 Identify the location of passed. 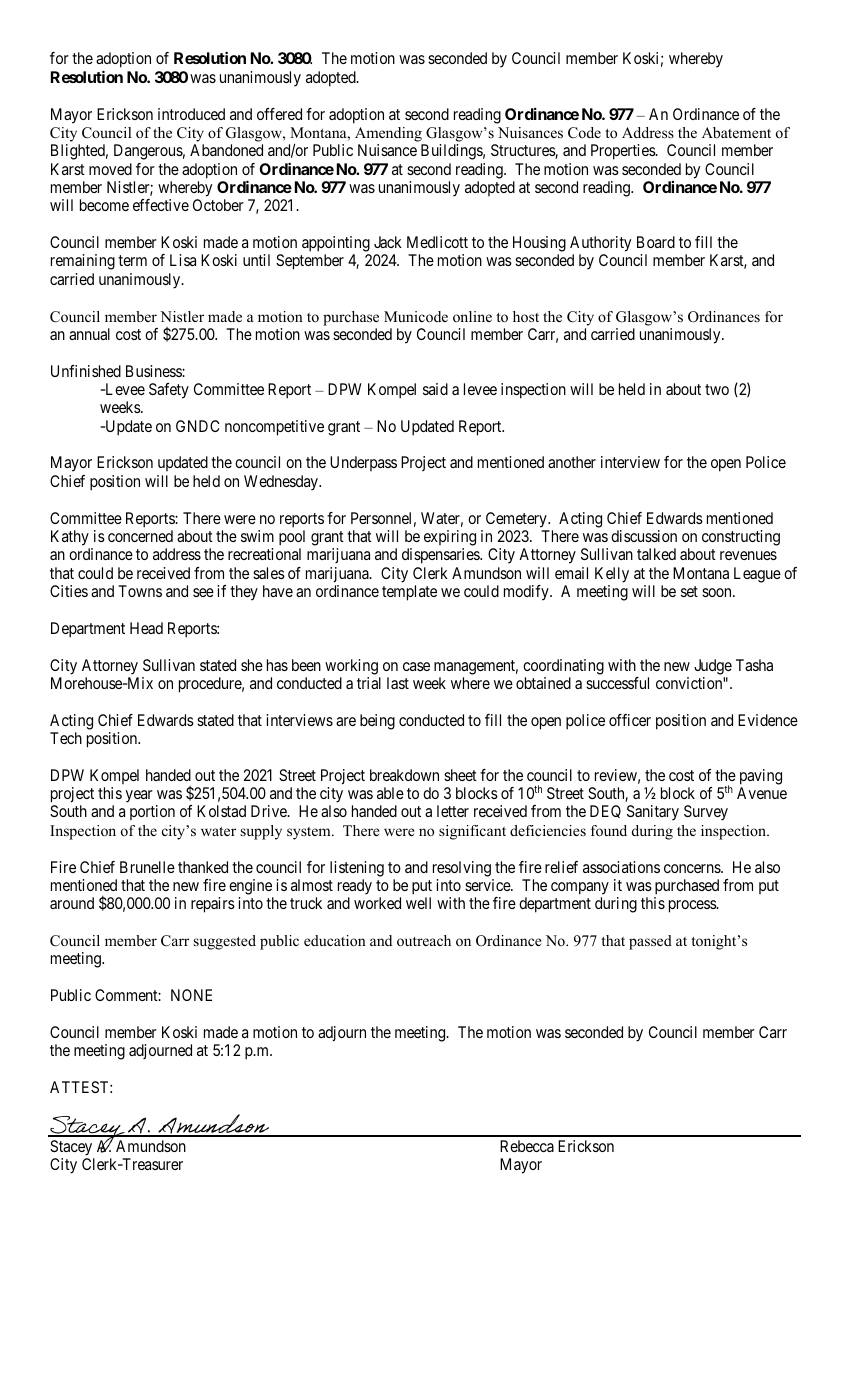
(650, 942).
